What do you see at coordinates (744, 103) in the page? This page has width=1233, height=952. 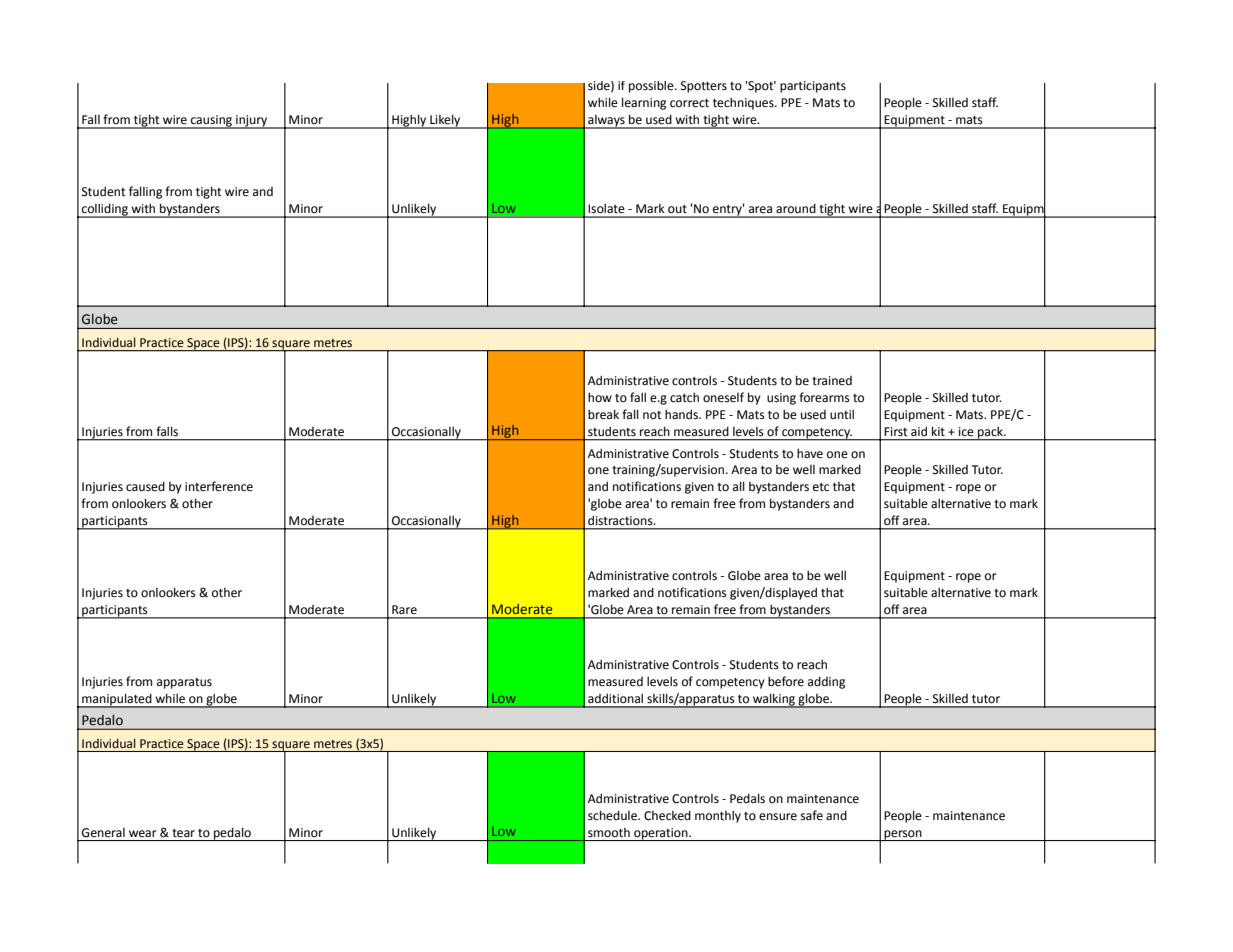 I see `techniques` at bounding box center [744, 103].
